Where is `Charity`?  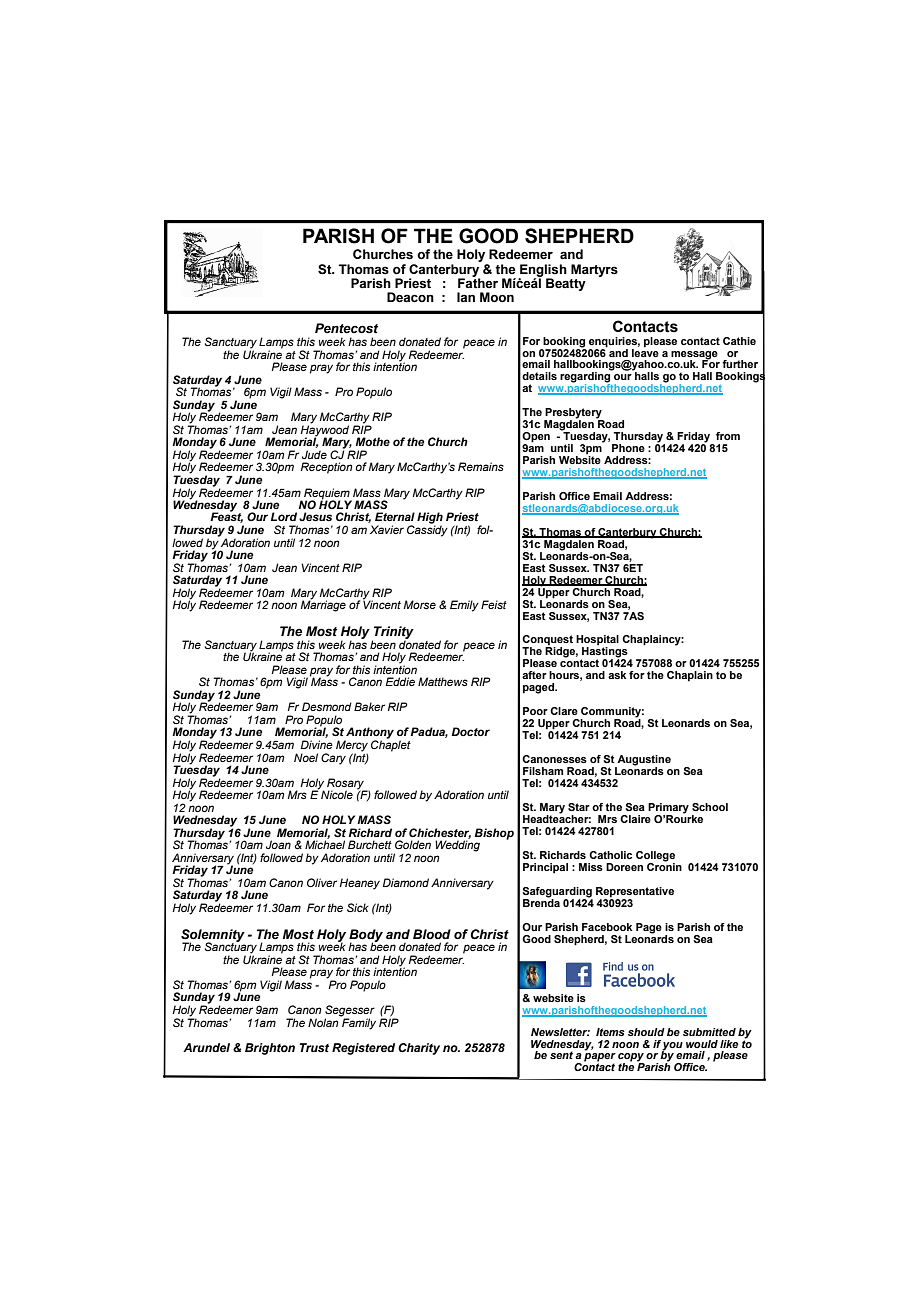 Charity is located at coordinates (419, 1049).
